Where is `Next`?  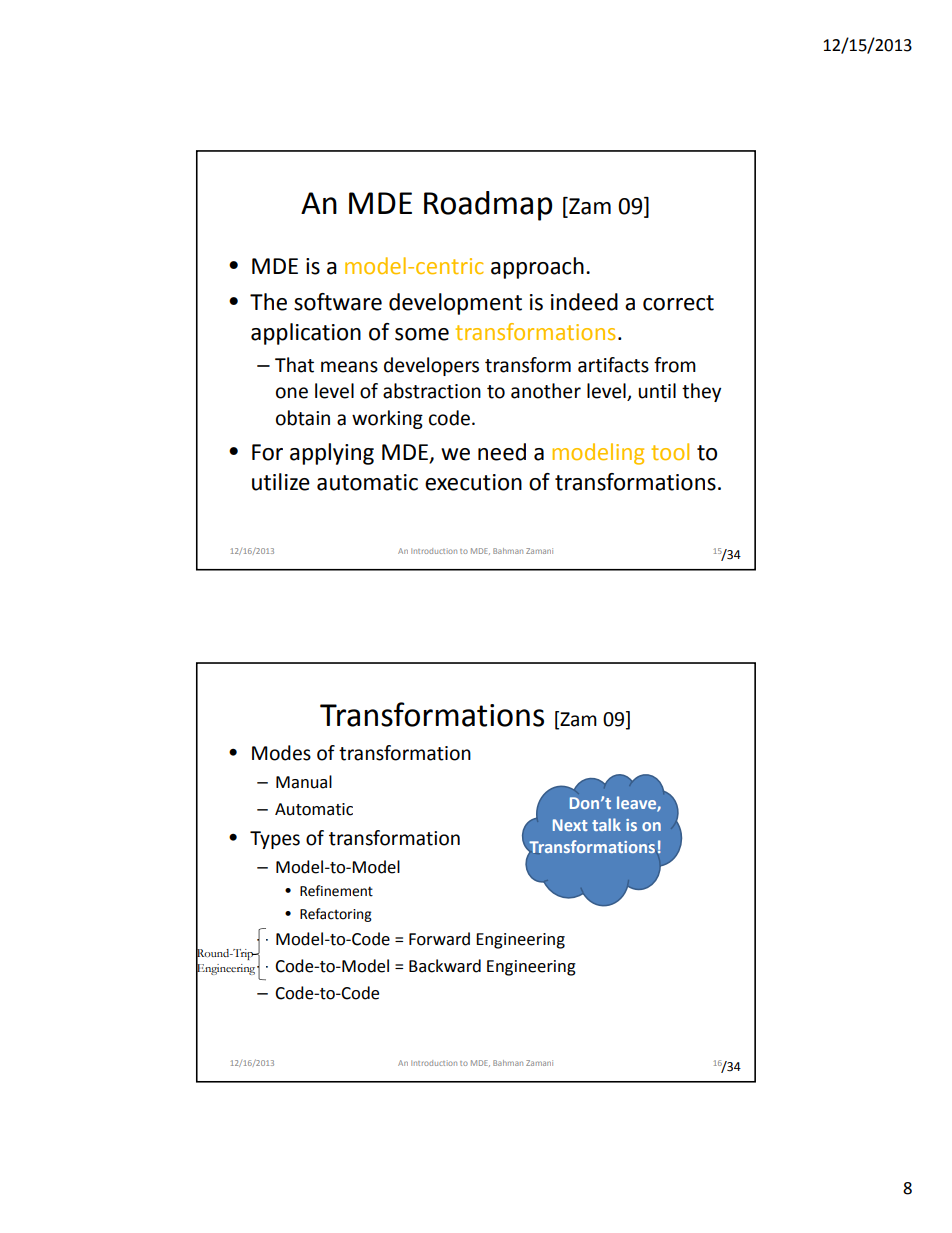
Next is located at coordinates (570, 825).
